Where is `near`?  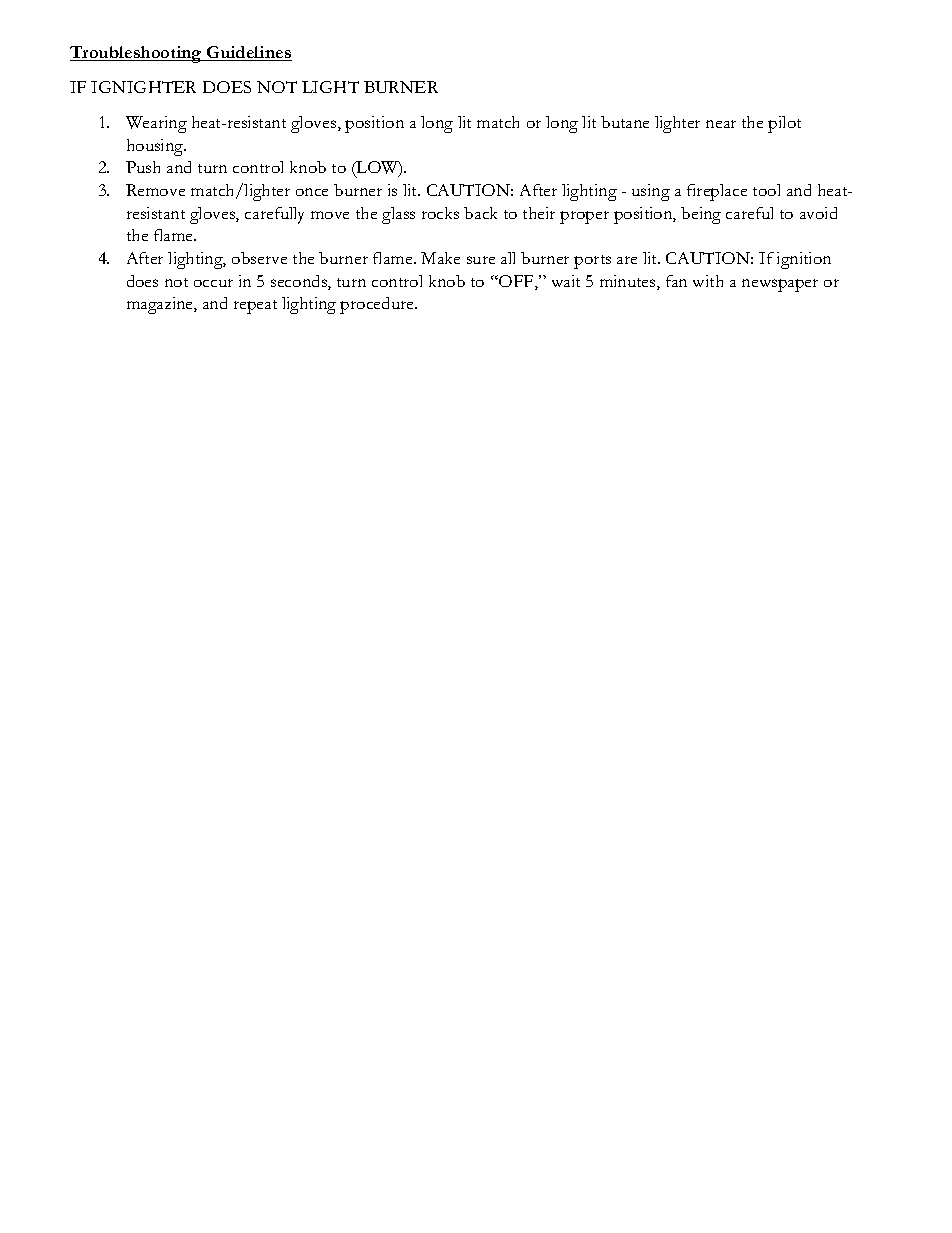 near is located at coordinates (721, 124).
